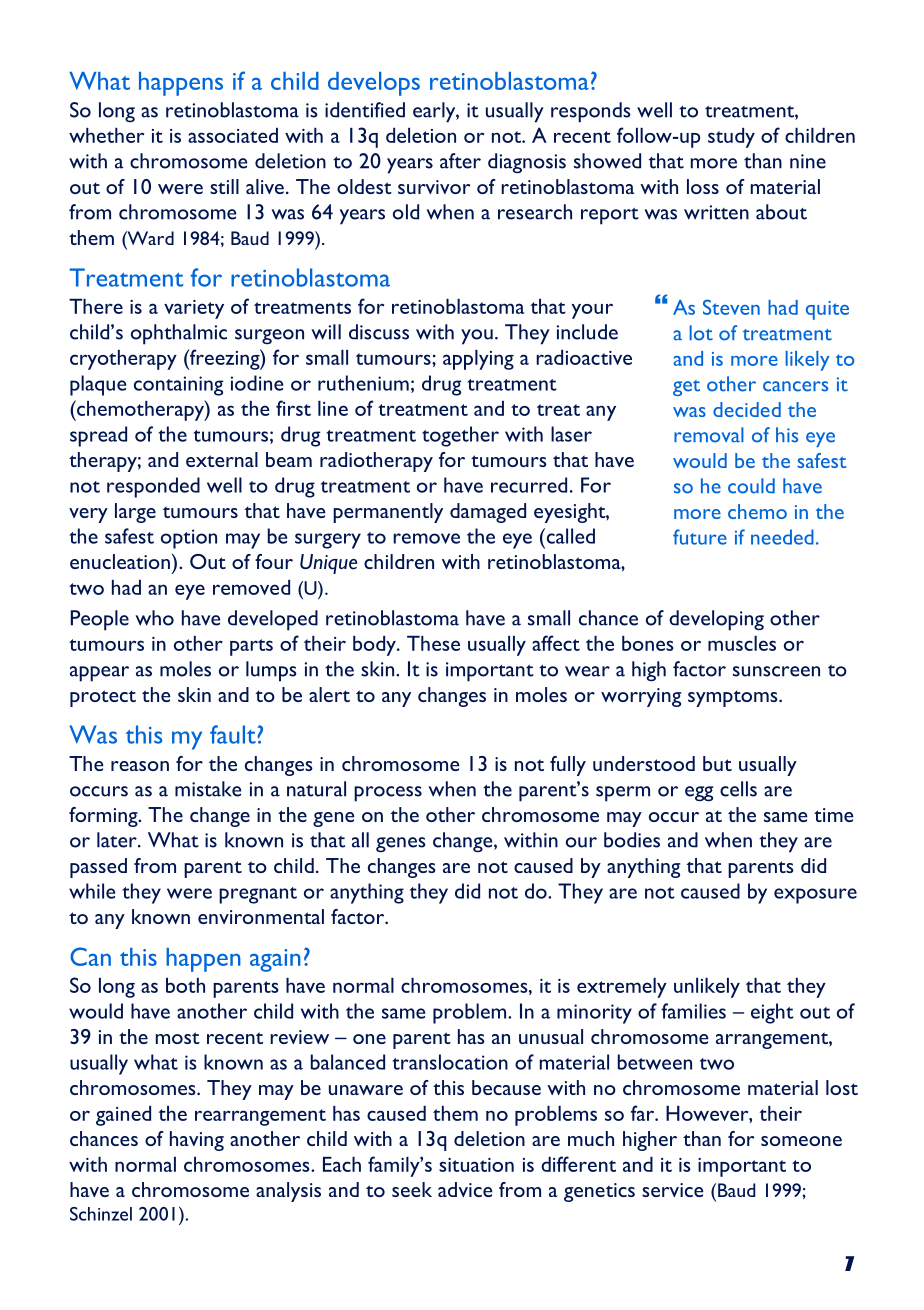 This image has width=924, height=1310. Describe the element at coordinates (731, 138) in the image. I see `study` at that location.
